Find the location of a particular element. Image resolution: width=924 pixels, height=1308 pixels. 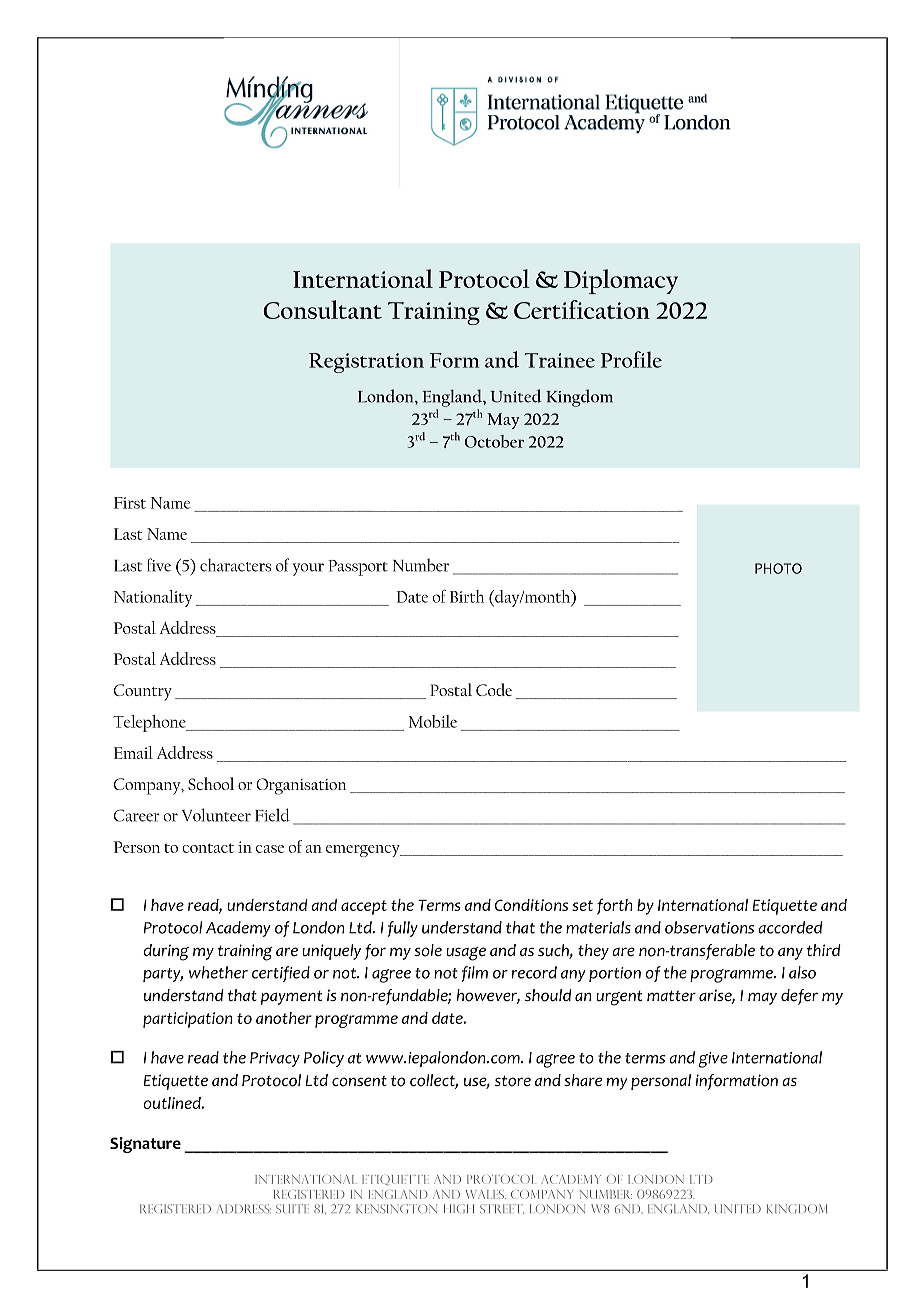

observations is located at coordinates (709, 927).
